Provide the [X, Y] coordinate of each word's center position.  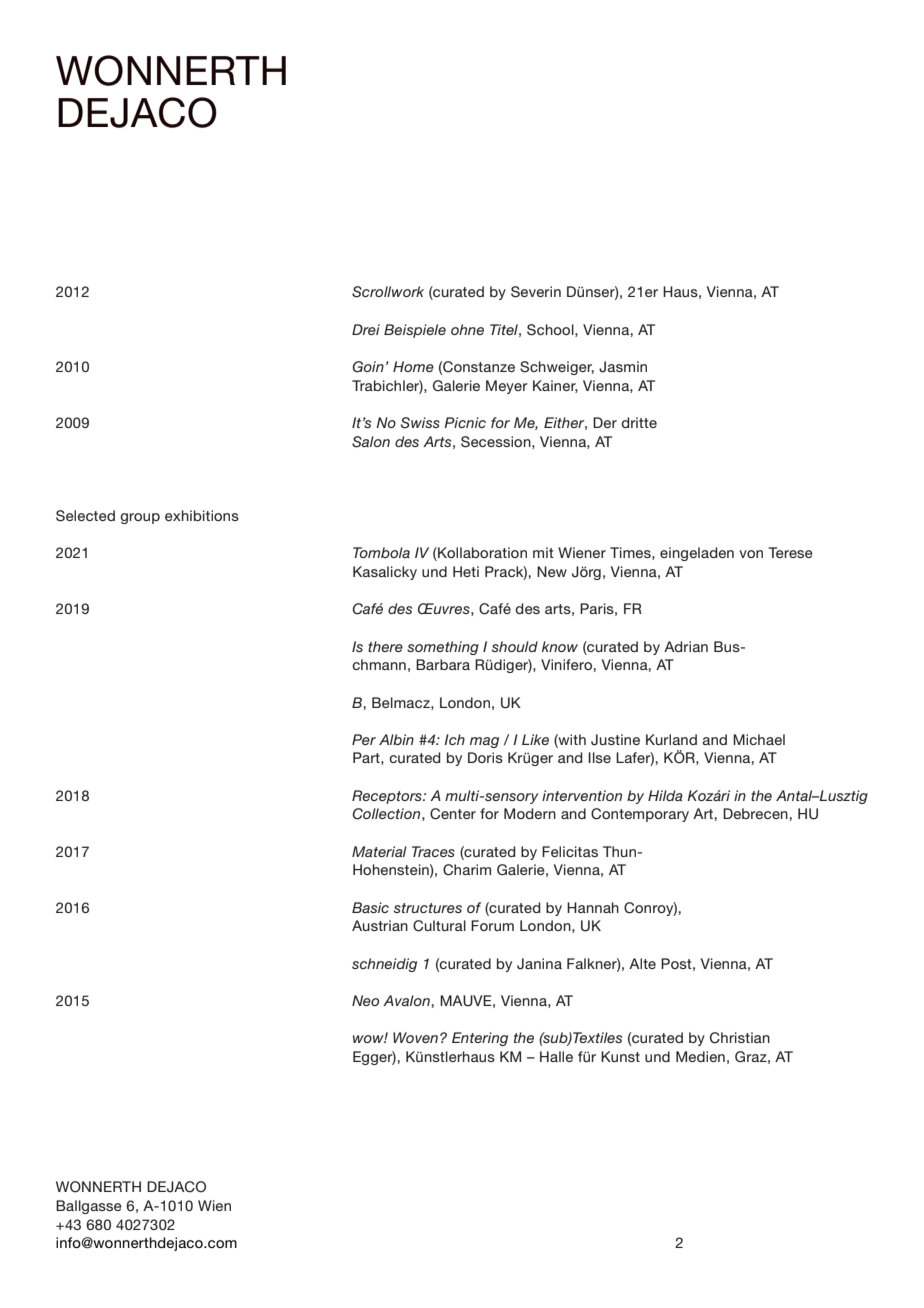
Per [364, 739]
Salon [371, 442]
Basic [370, 907]
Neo [365, 1000]
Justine [615, 740]
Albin [396, 739]
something [443, 648]
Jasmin [623, 367]
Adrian [686, 646]
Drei [366, 329]
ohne [467, 329]
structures [428, 908]
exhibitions [202, 515]
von [751, 554]
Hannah [593, 907]
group [140, 518]
